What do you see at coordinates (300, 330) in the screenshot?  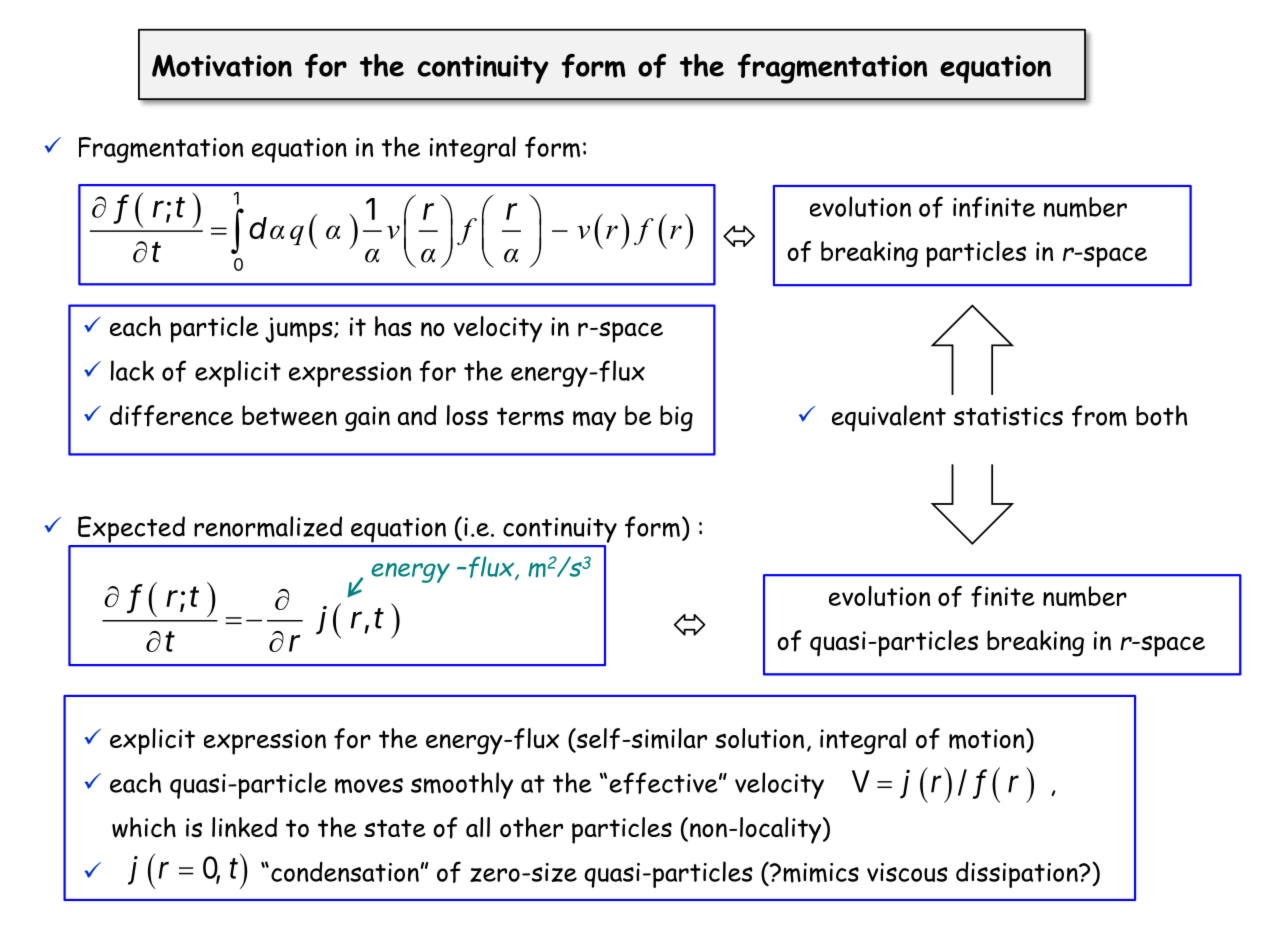 I see `jumps` at bounding box center [300, 330].
